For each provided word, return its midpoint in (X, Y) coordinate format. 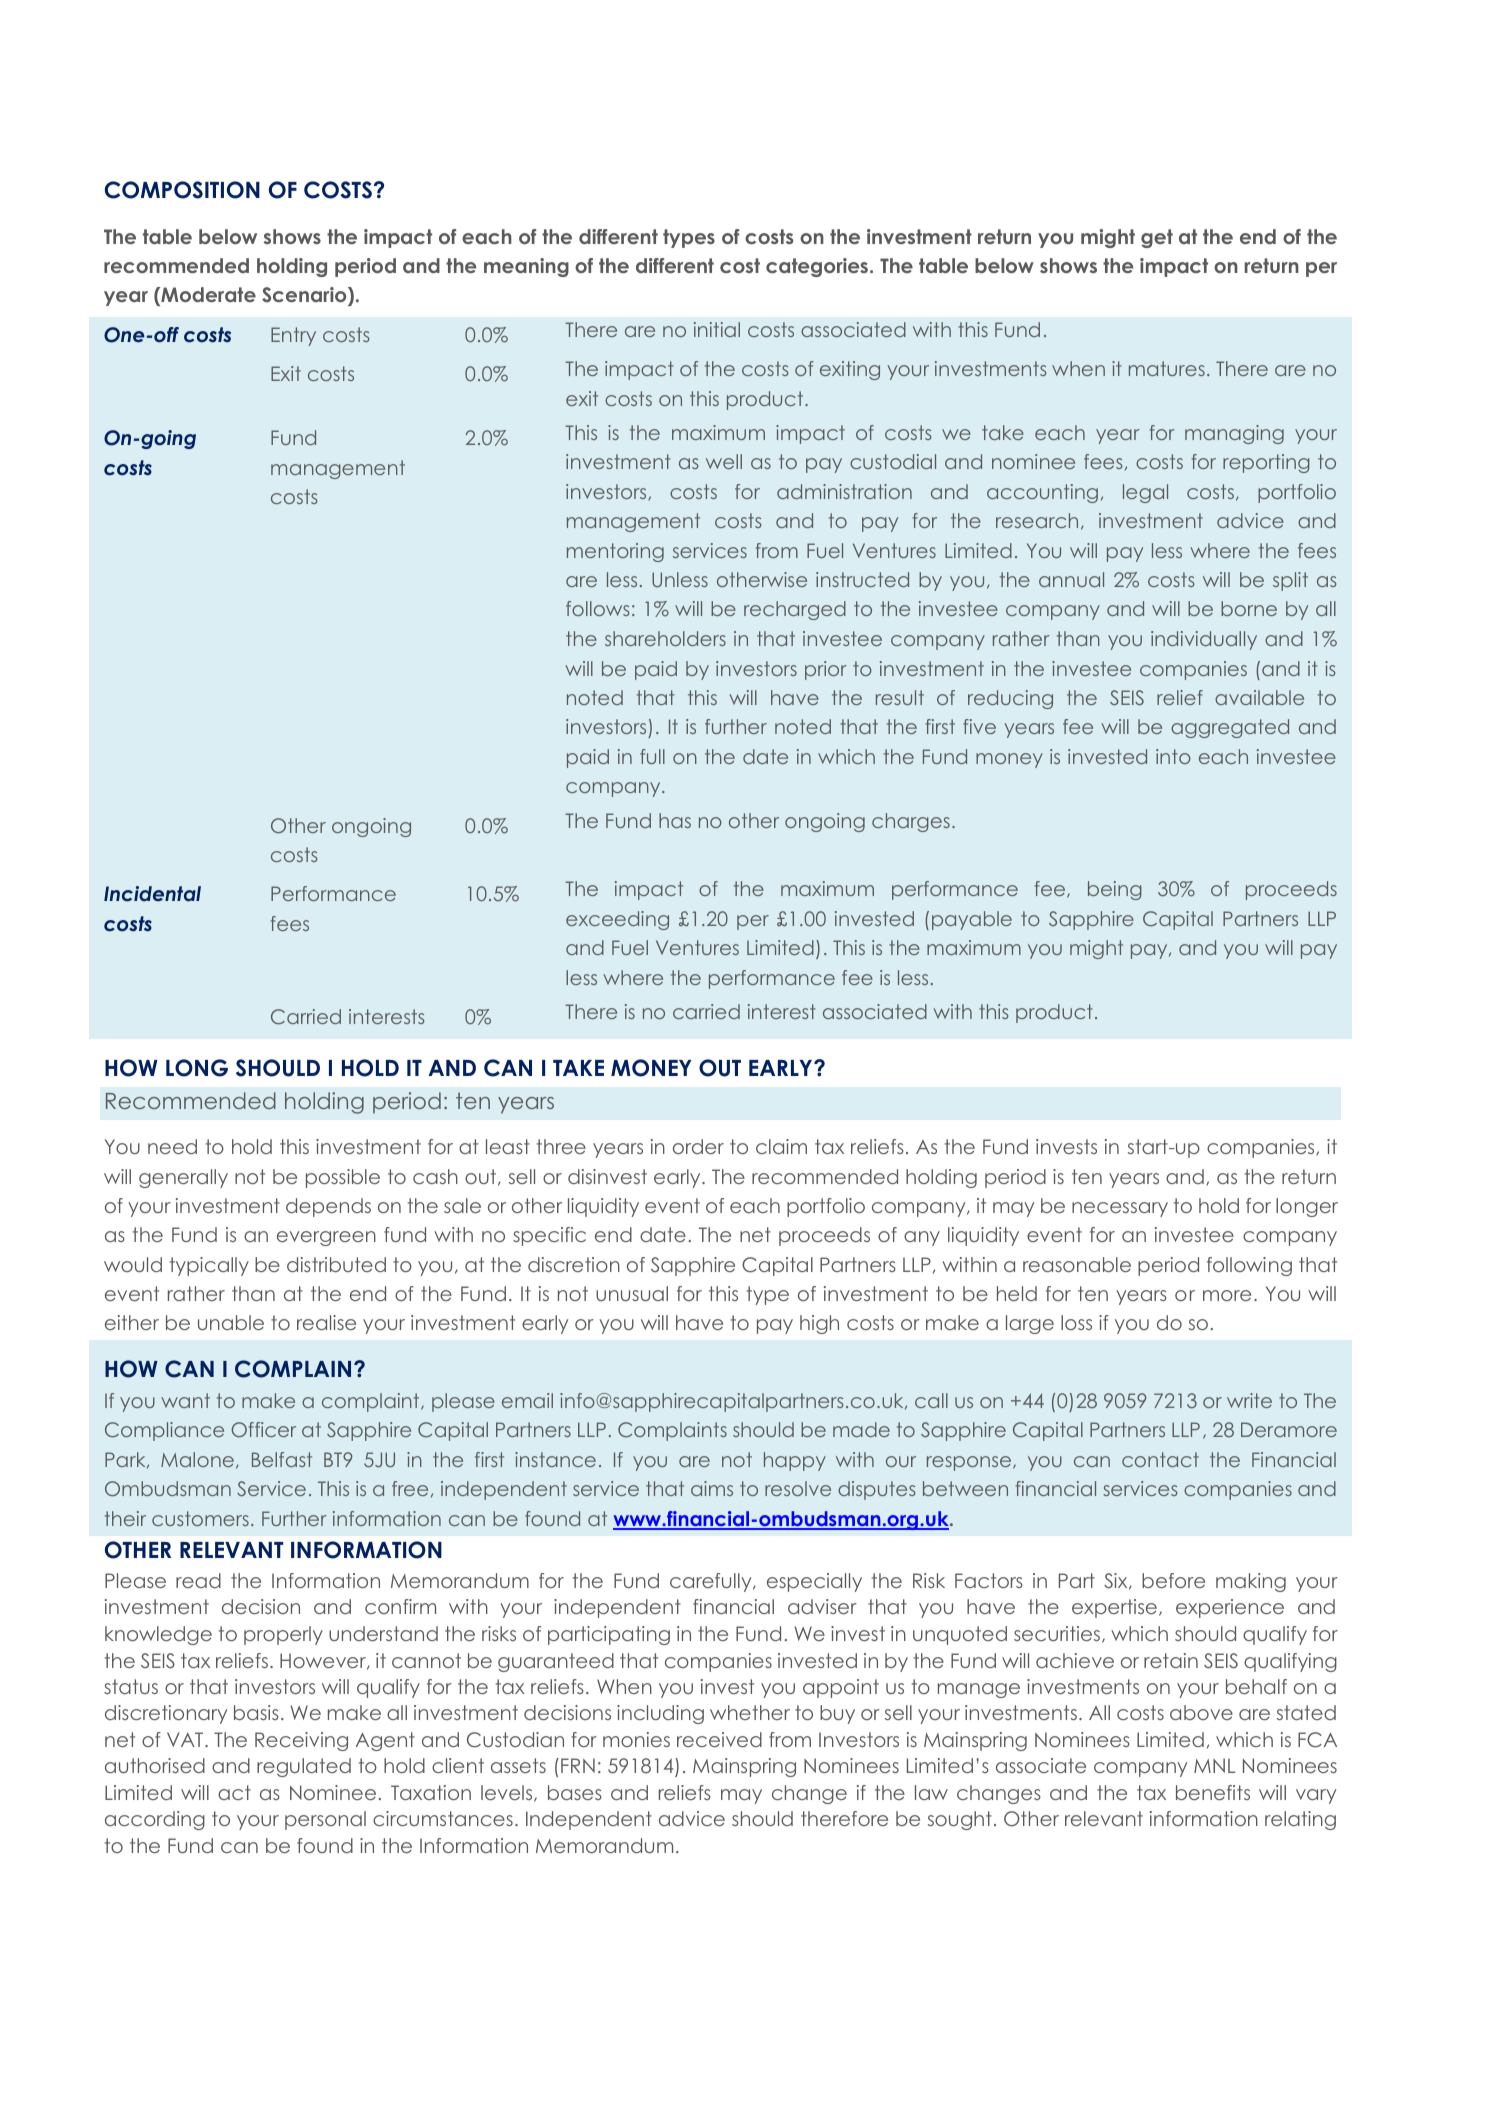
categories (818, 267)
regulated (304, 1767)
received (719, 1739)
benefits (1213, 1792)
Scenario (305, 296)
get (1157, 238)
